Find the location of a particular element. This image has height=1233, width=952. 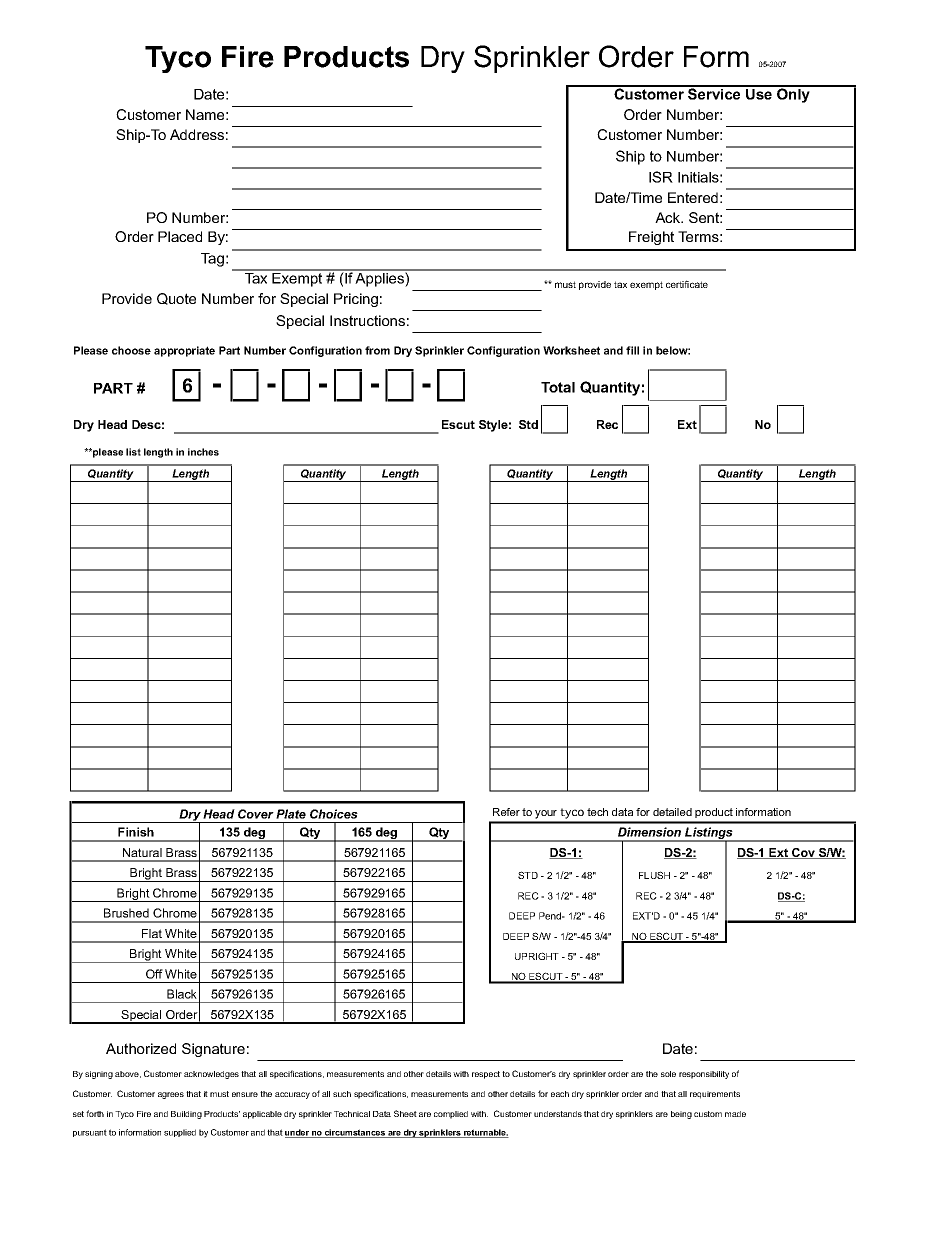

inches is located at coordinates (203, 452).
